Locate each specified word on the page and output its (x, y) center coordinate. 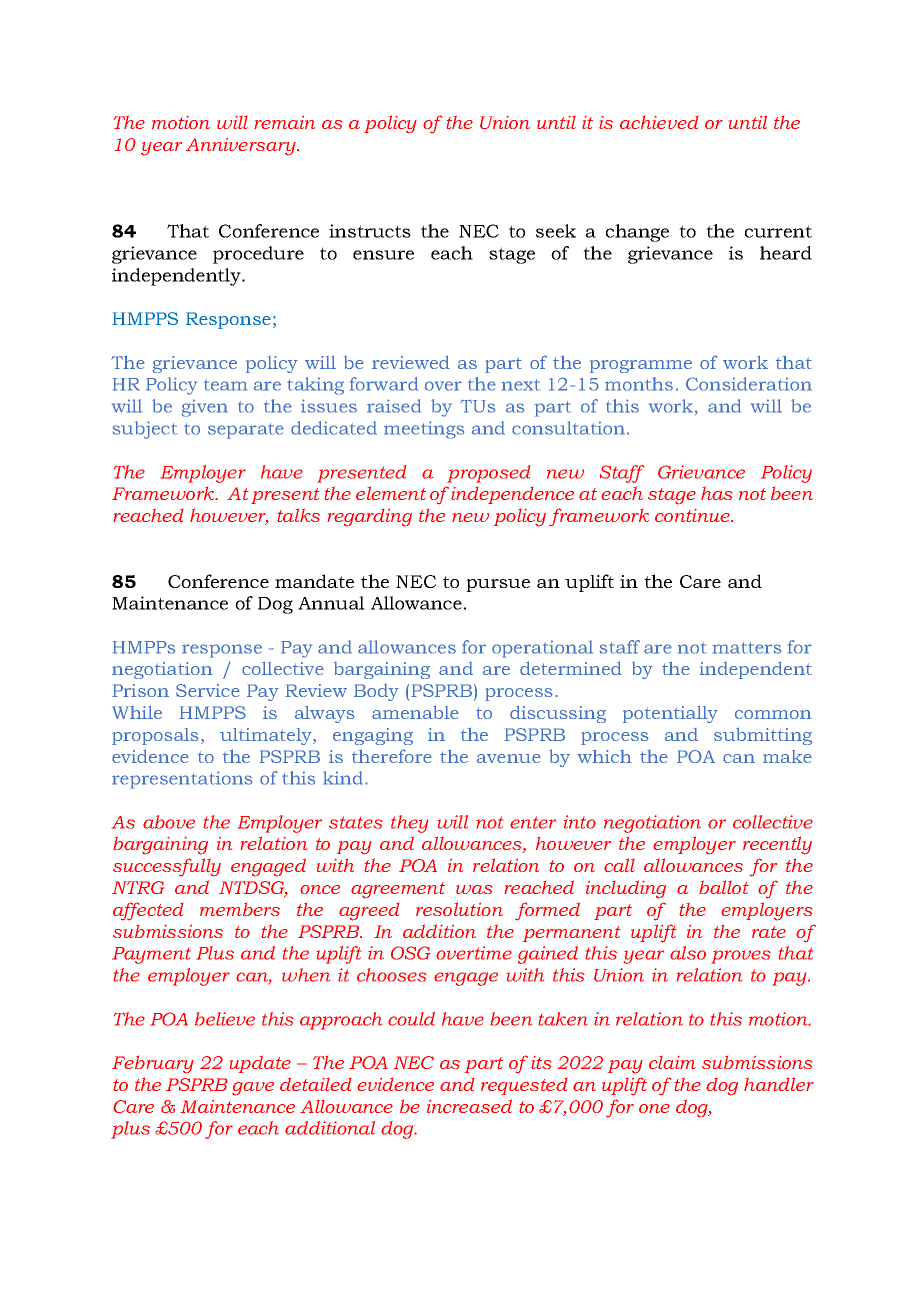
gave (253, 1089)
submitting (763, 736)
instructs (370, 231)
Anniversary (242, 147)
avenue (509, 758)
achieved (659, 122)
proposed (489, 474)
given (204, 408)
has (716, 493)
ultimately (267, 736)
